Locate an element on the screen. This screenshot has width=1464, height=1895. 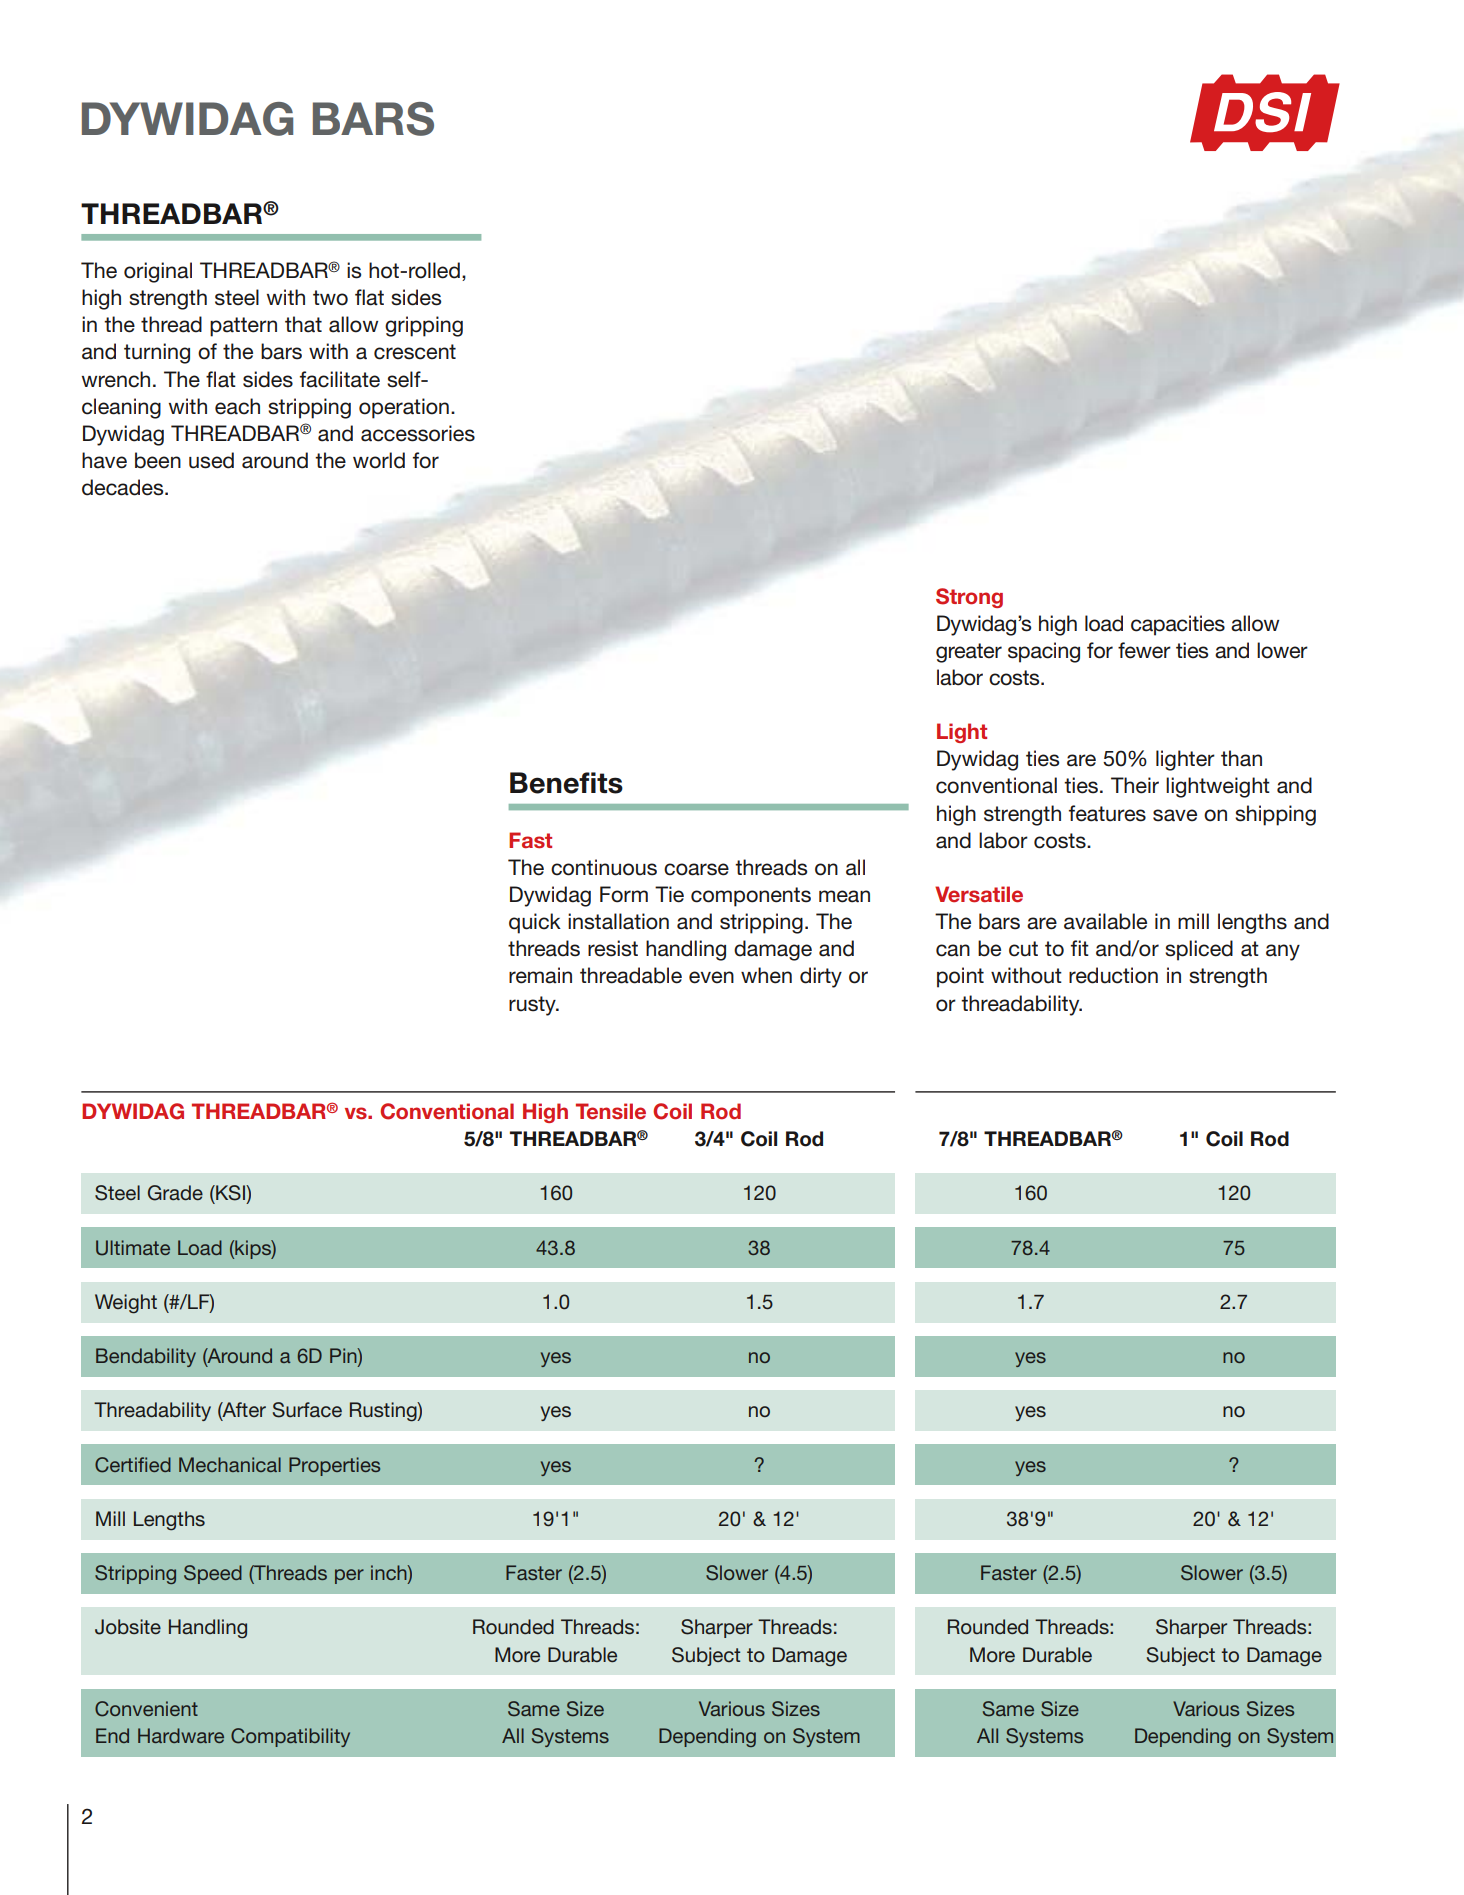
THAN is located at coordinates (1241, 758).
